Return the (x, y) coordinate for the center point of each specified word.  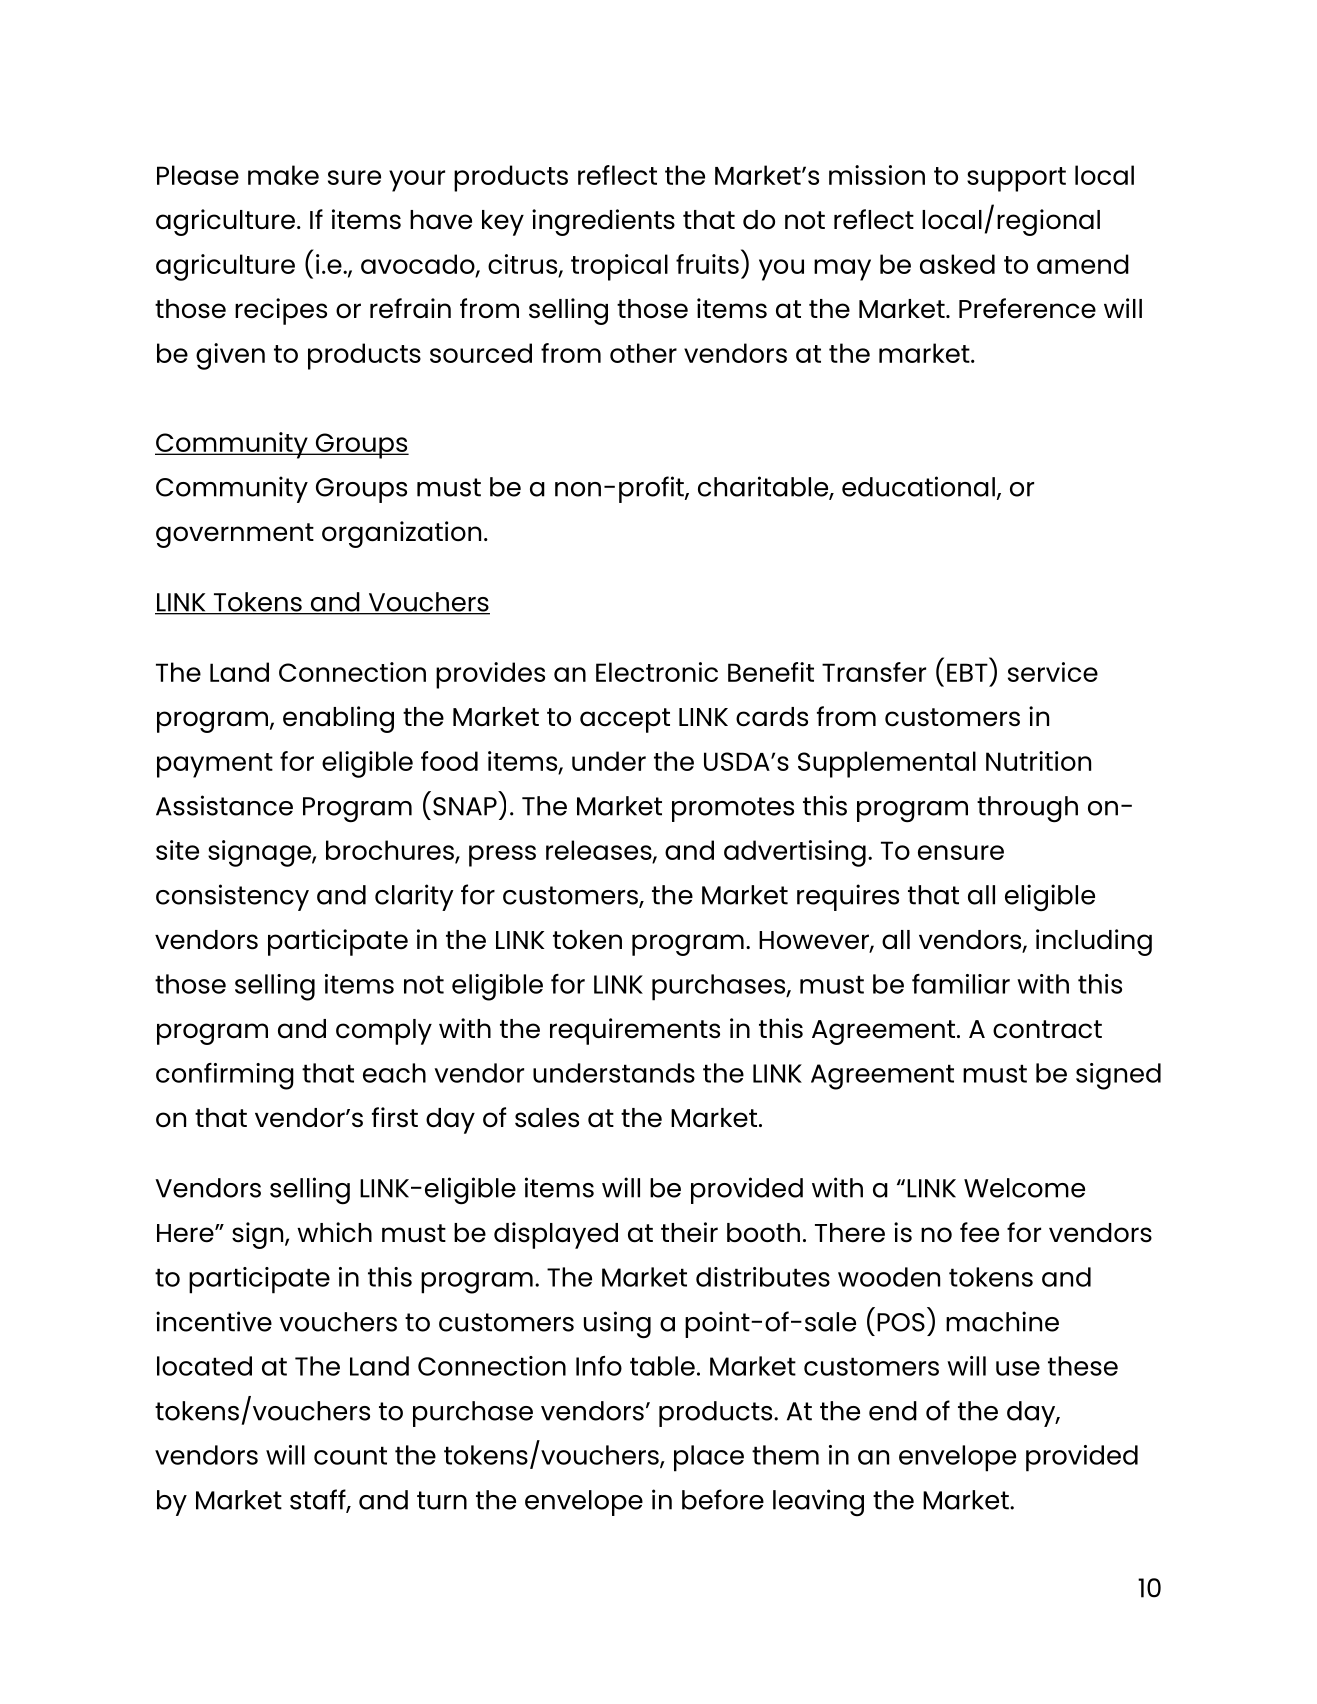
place (709, 1458)
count (350, 1455)
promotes (733, 809)
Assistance (224, 805)
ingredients (603, 222)
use (1018, 1368)
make (283, 175)
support (1016, 179)
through (1027, 809)
